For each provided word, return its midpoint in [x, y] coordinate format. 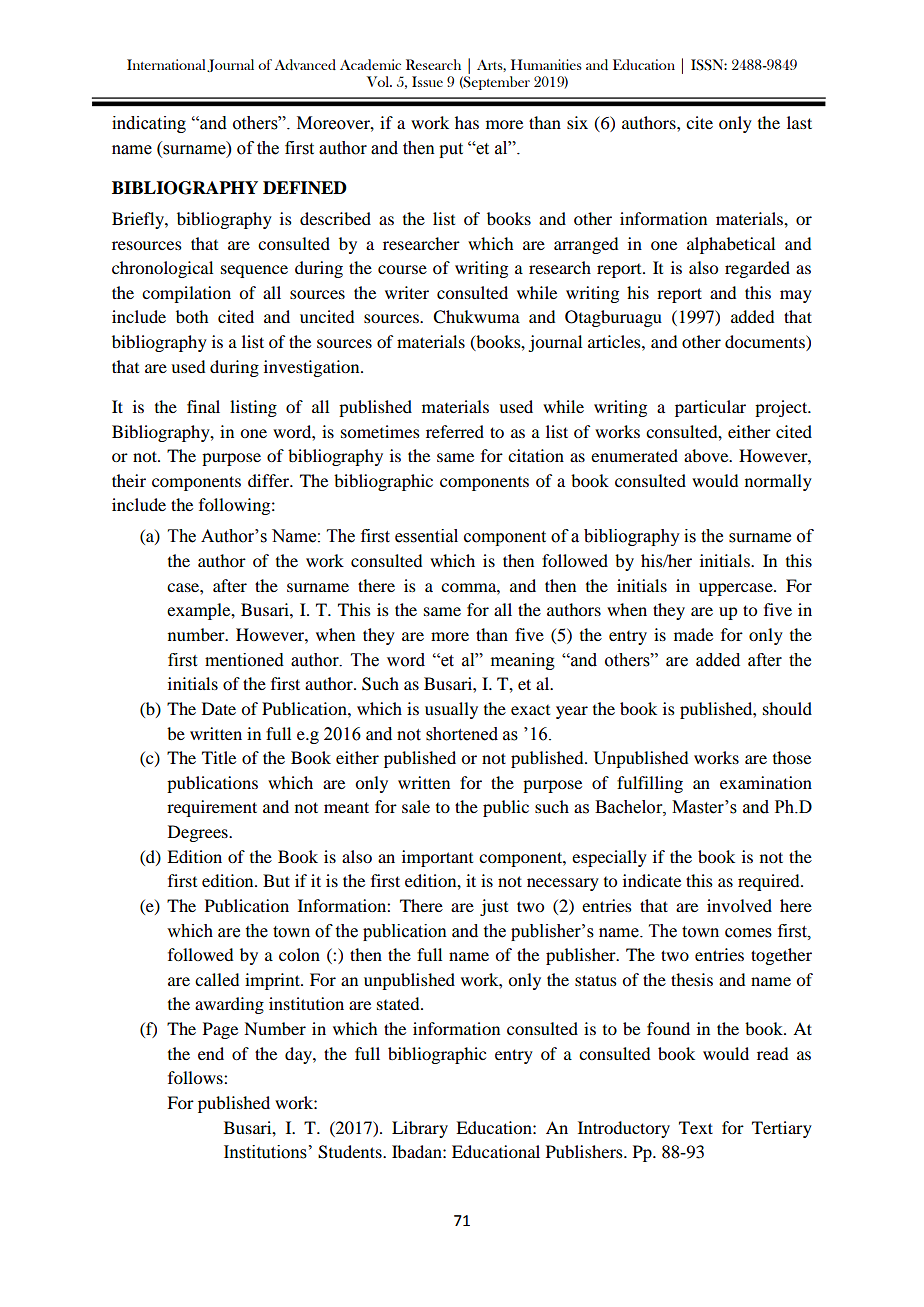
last [799, 122]
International [166, 64]
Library [420, 1129]
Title [219, 757]
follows [196, 1077]
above [707, 455]
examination [766, 782]
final [203, 406]
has [467, 122]
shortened [462, 734]
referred [455, 431]
